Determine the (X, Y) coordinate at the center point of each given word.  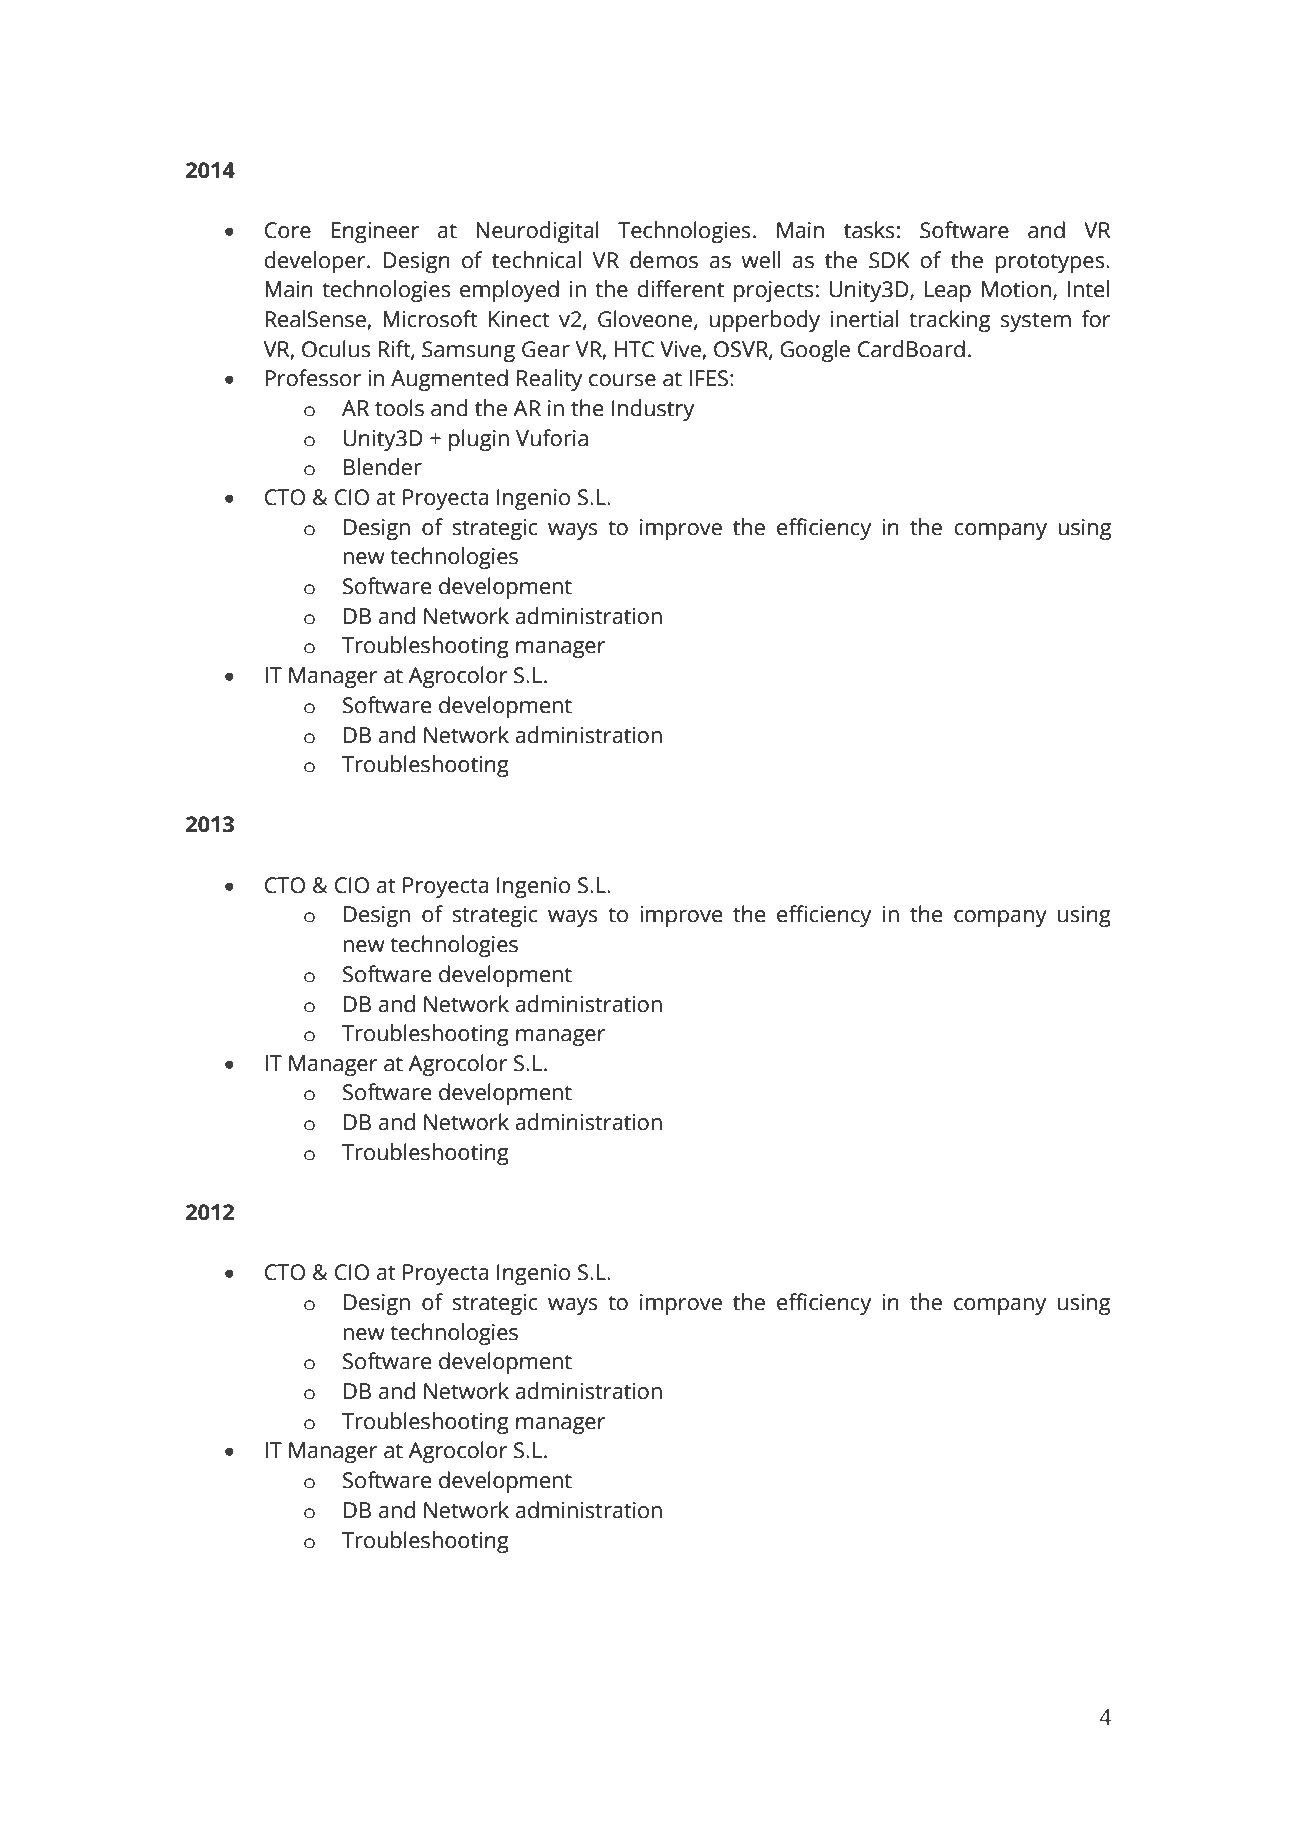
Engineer (375, 232)
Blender (383, 467)
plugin (479, 440)
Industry (653, 410)
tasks (869, 230)
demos (664, 260)
